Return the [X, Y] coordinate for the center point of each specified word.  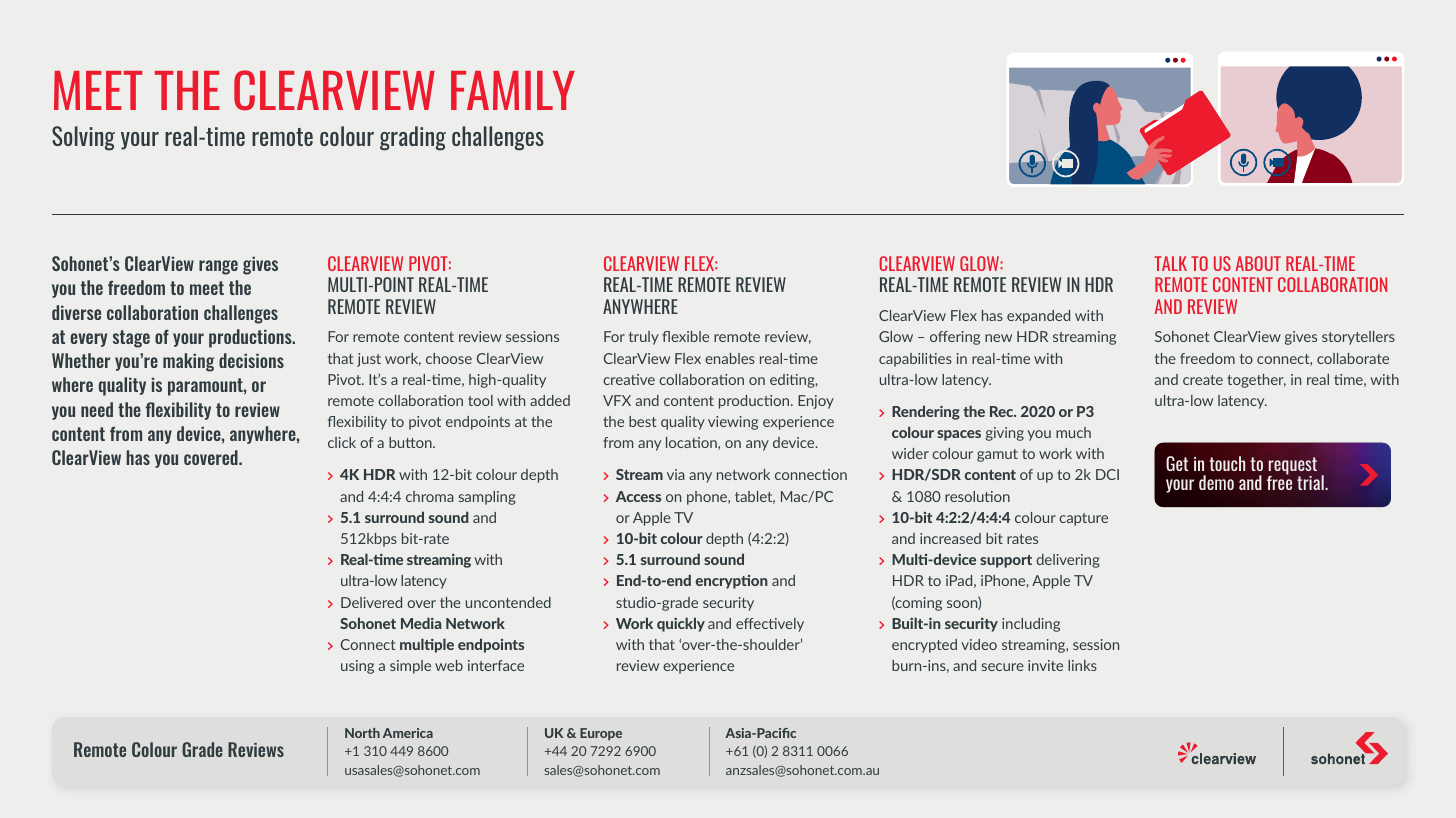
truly [644, 338]
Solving [83, 138]
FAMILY [513, 90]
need [97, 409]
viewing [733, 423]
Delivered [371, 602]
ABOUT [1258, 263]
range [218, 267]
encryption [731, 582]
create [1203, 380]
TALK [1170, 263]
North [362, 733]
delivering [1068, 561]
